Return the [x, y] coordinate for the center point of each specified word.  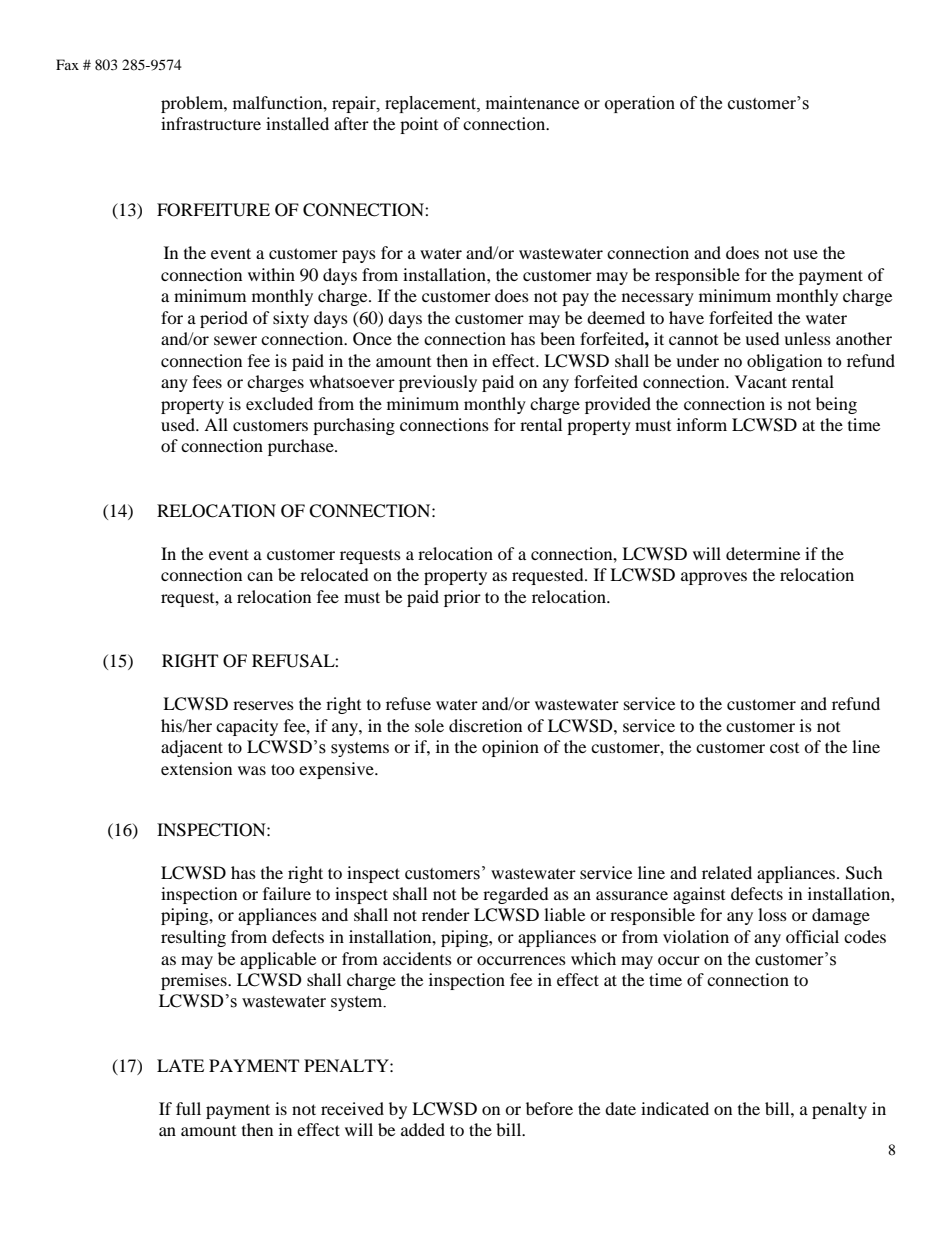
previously [438, 383]
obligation [784, 362]
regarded [516, 895]
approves [714, 578]
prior [462, 598]
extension [196, 768]
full [188, 1108]
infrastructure [211, 123]
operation [640, 104]
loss [772, 914]
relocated [334, 574]
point [419, 125]
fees [207, 381]
